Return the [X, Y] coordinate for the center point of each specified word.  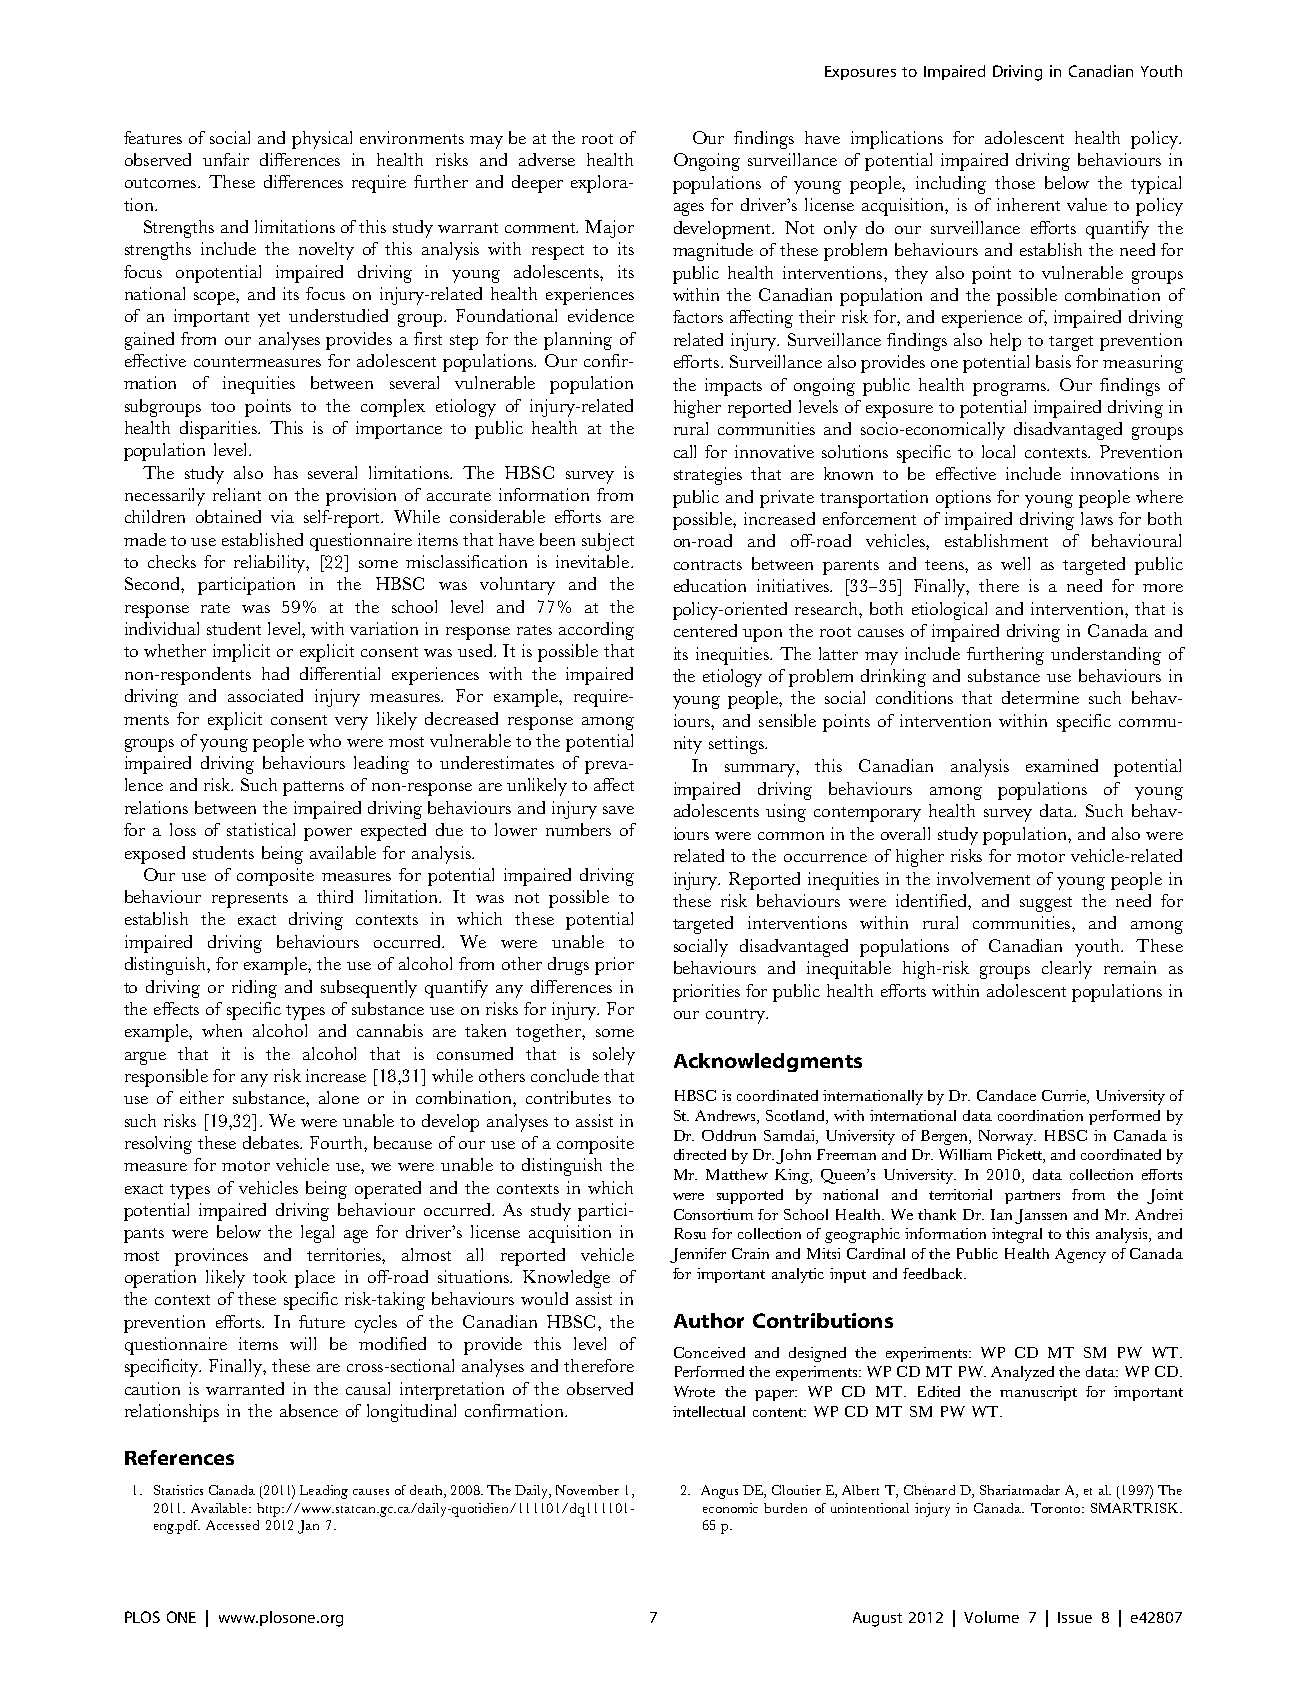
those [1015, 182]
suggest [1046, 904]
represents [250, 900]
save [618, 810]
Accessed [232, 1525]
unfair [226, 159]
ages [689, 209]
